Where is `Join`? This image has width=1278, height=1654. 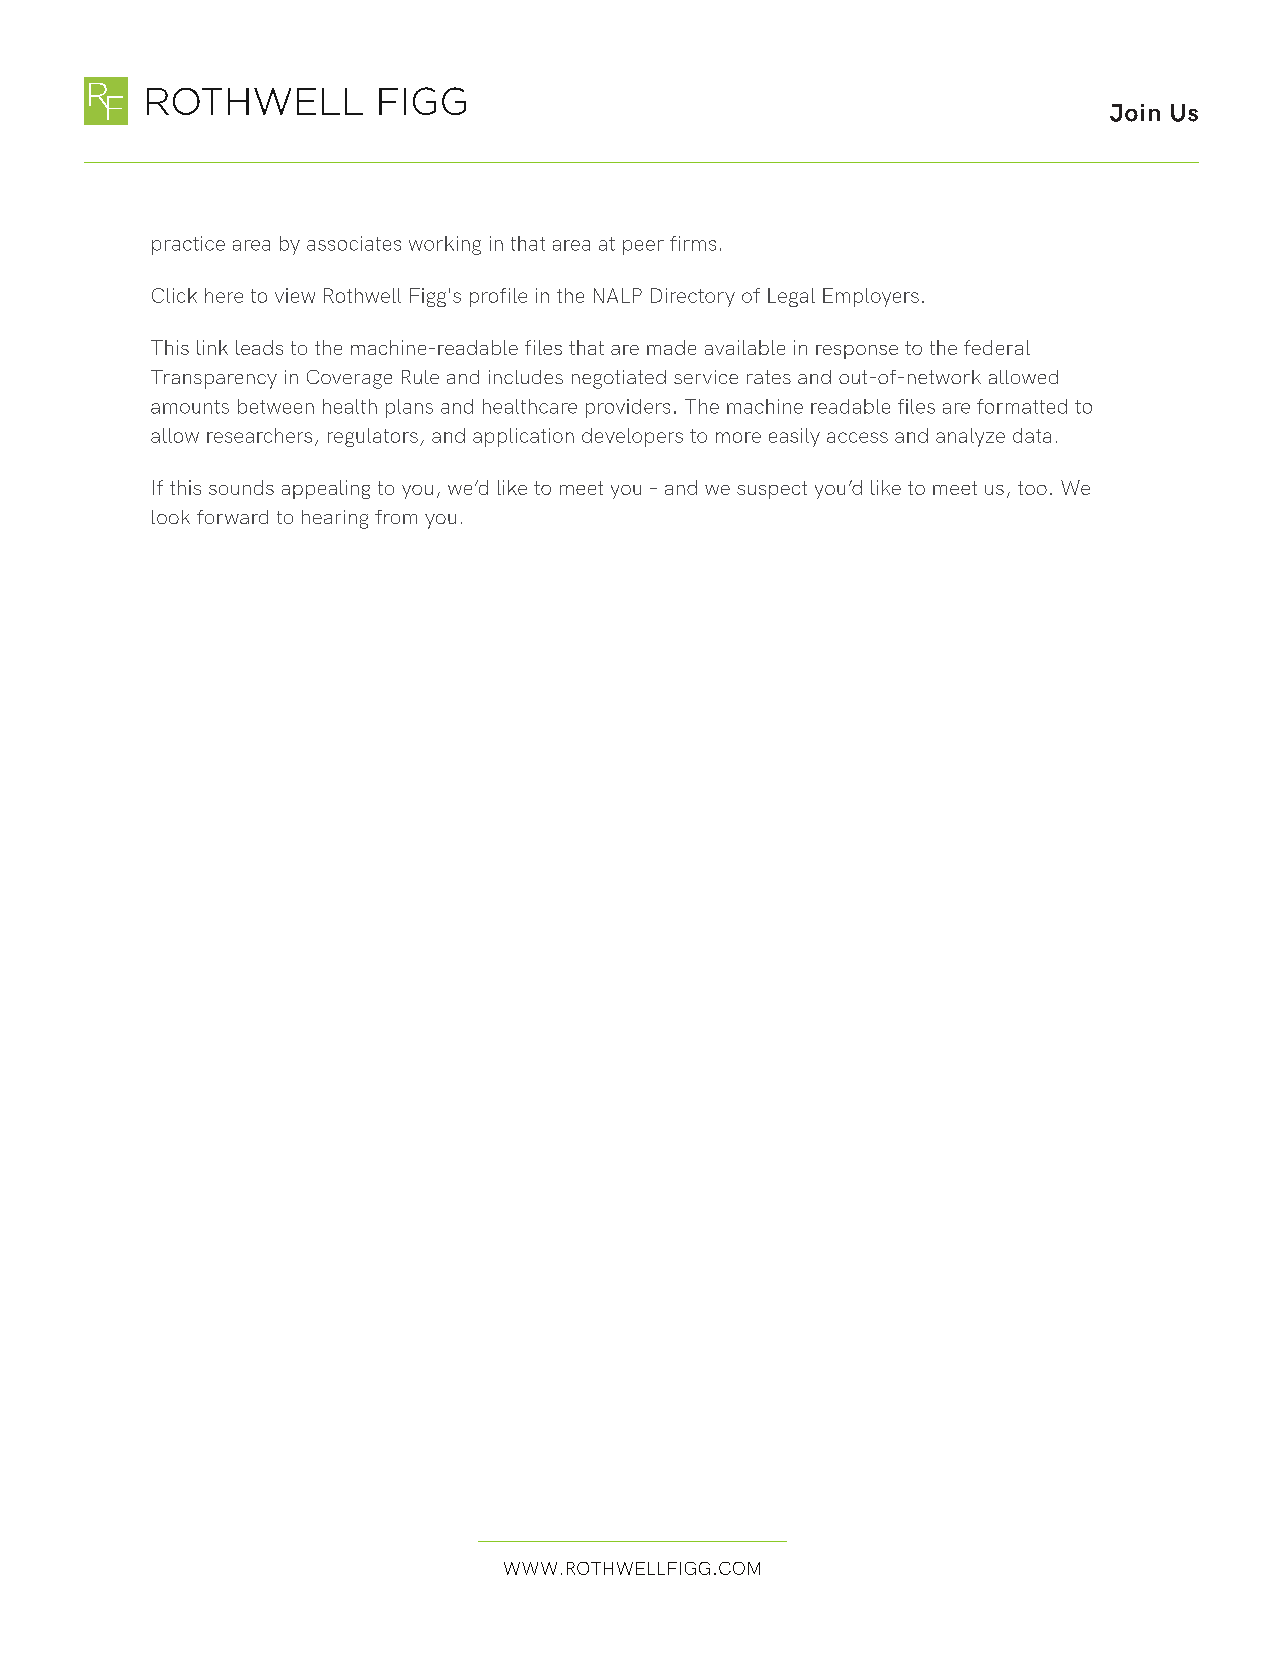
Join is located at coordinates (1135, 113).
